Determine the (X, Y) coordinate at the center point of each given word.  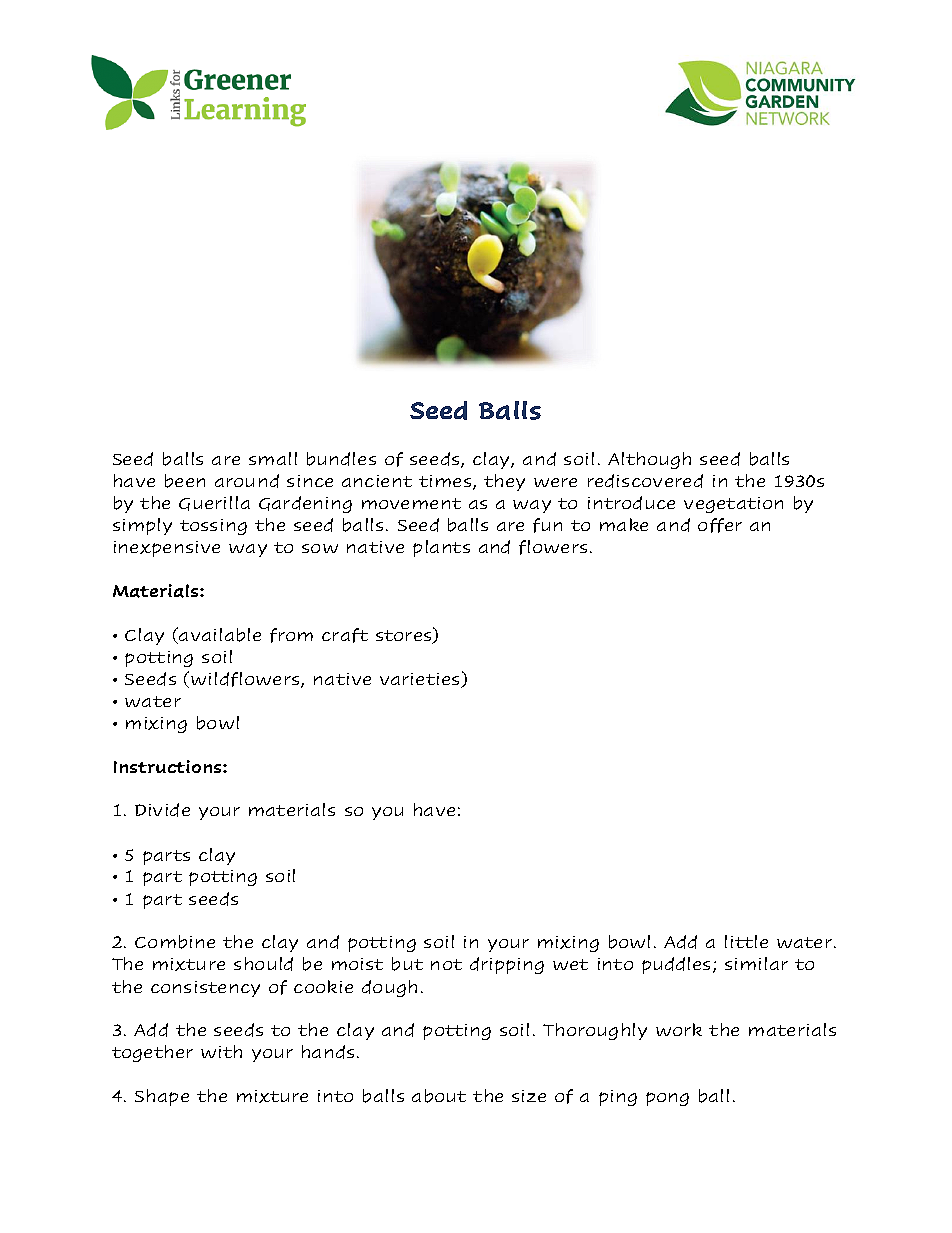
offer (720, 525)
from (291, 635)
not (446, 964)
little (746, 941)
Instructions (169, 766)
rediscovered (645, 481)
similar (756, 963)
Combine (175, 942)
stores (405, 636)
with (221, 1051)
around (247, 481)
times (446, 482)
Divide (162, 810)
